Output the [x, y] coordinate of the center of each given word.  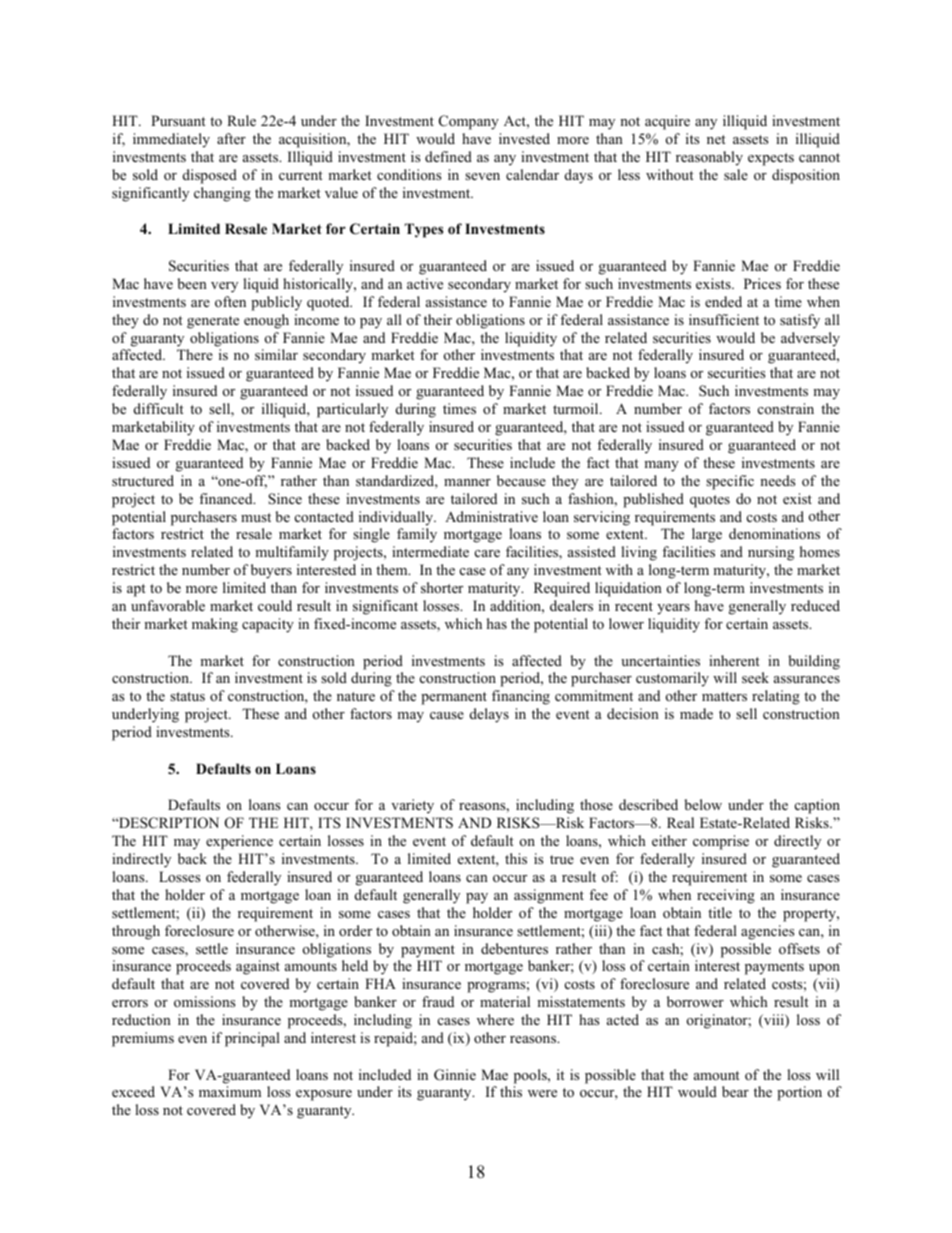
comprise [721, 842]
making [215, 625]
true [562, 859]
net [716, 139]
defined [448, 156]
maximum [230, 1091]
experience [239, 842]
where [495, 1019]
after [231, 138]
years [673, 609]
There [195, 354]
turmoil [577, 408]
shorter [442, 587]
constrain [786, 408]
